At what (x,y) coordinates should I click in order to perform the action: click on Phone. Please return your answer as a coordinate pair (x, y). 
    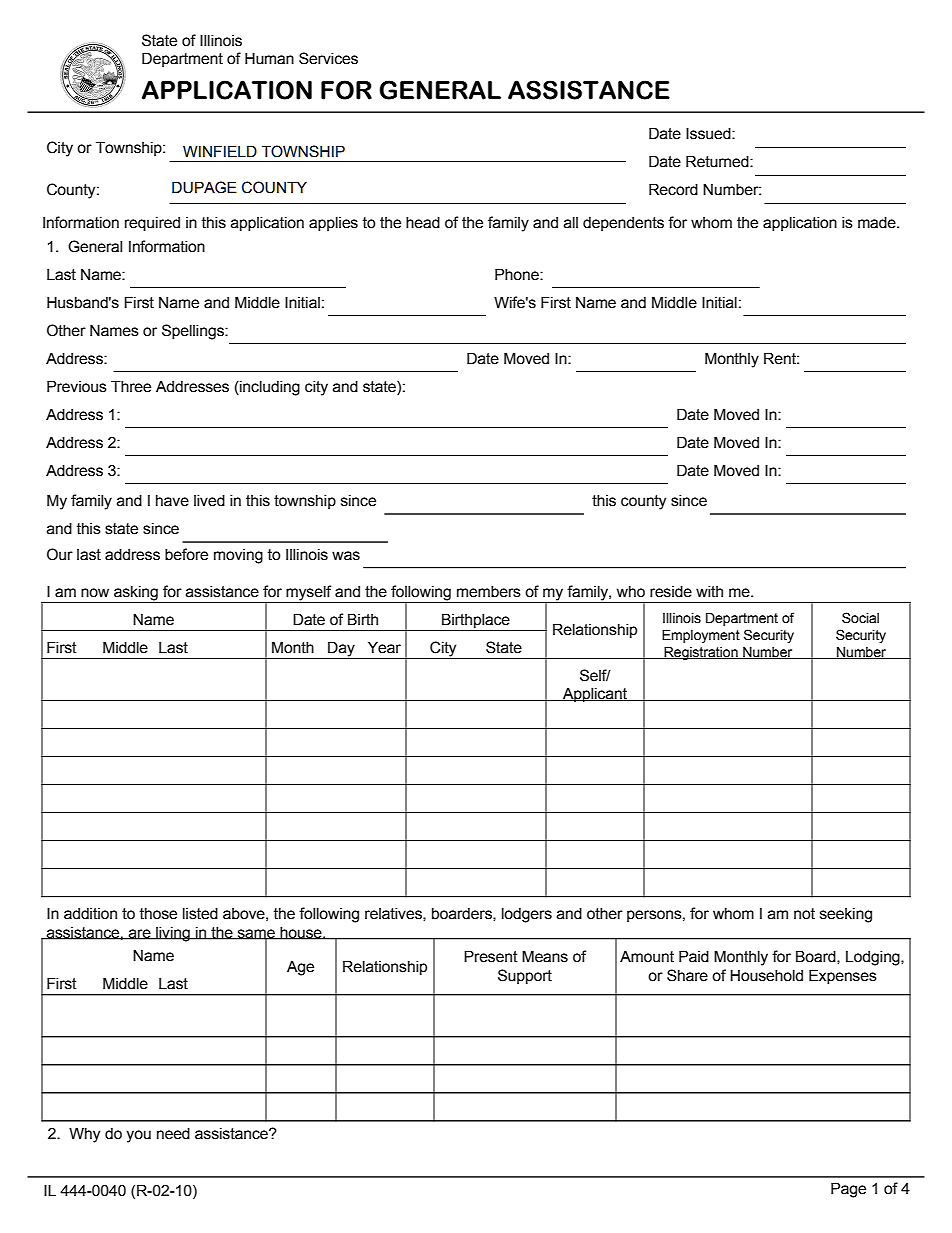
    Looking at the image, I should click on (518, 274).
